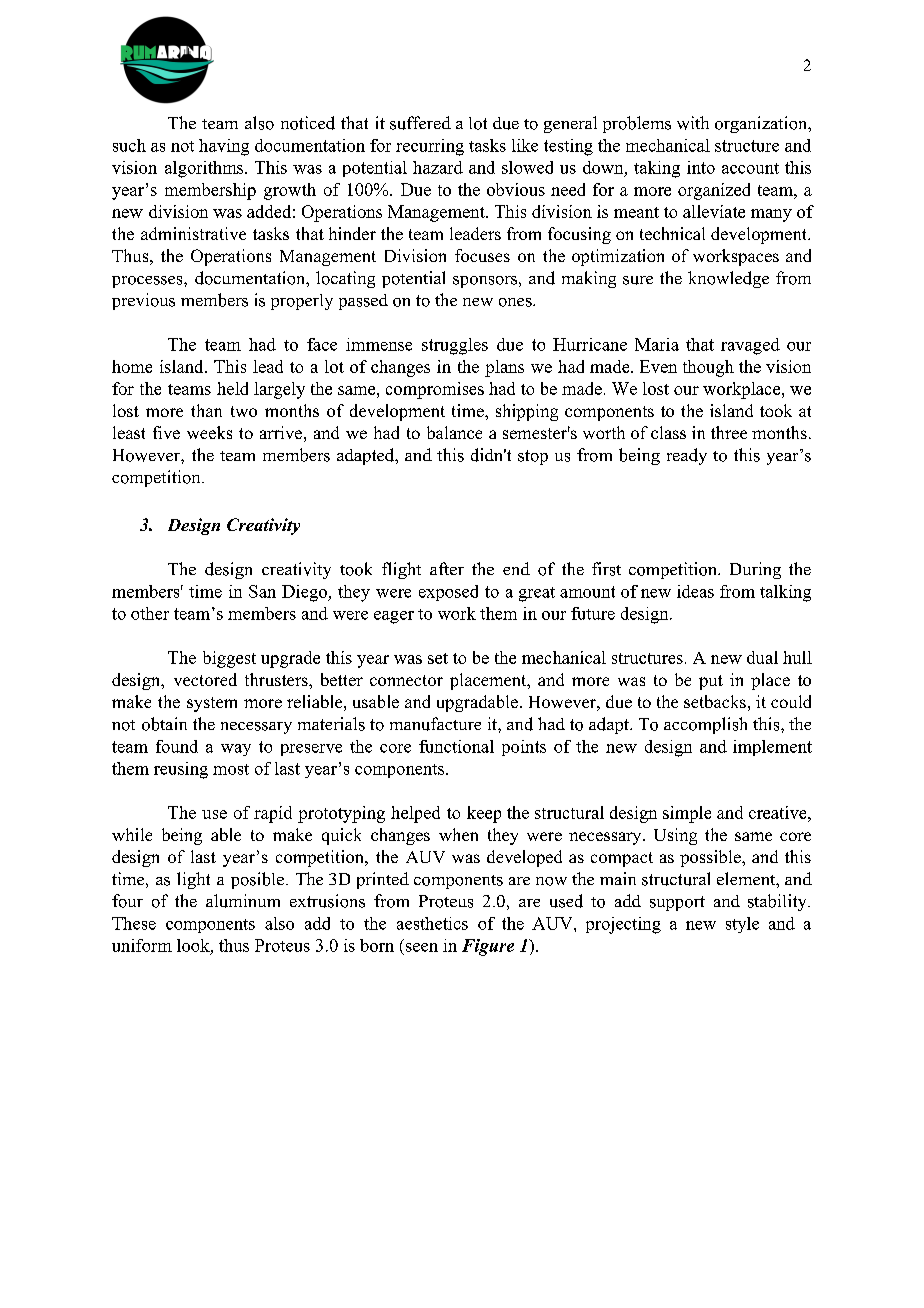  I want to click on three, so click(729, 432).
